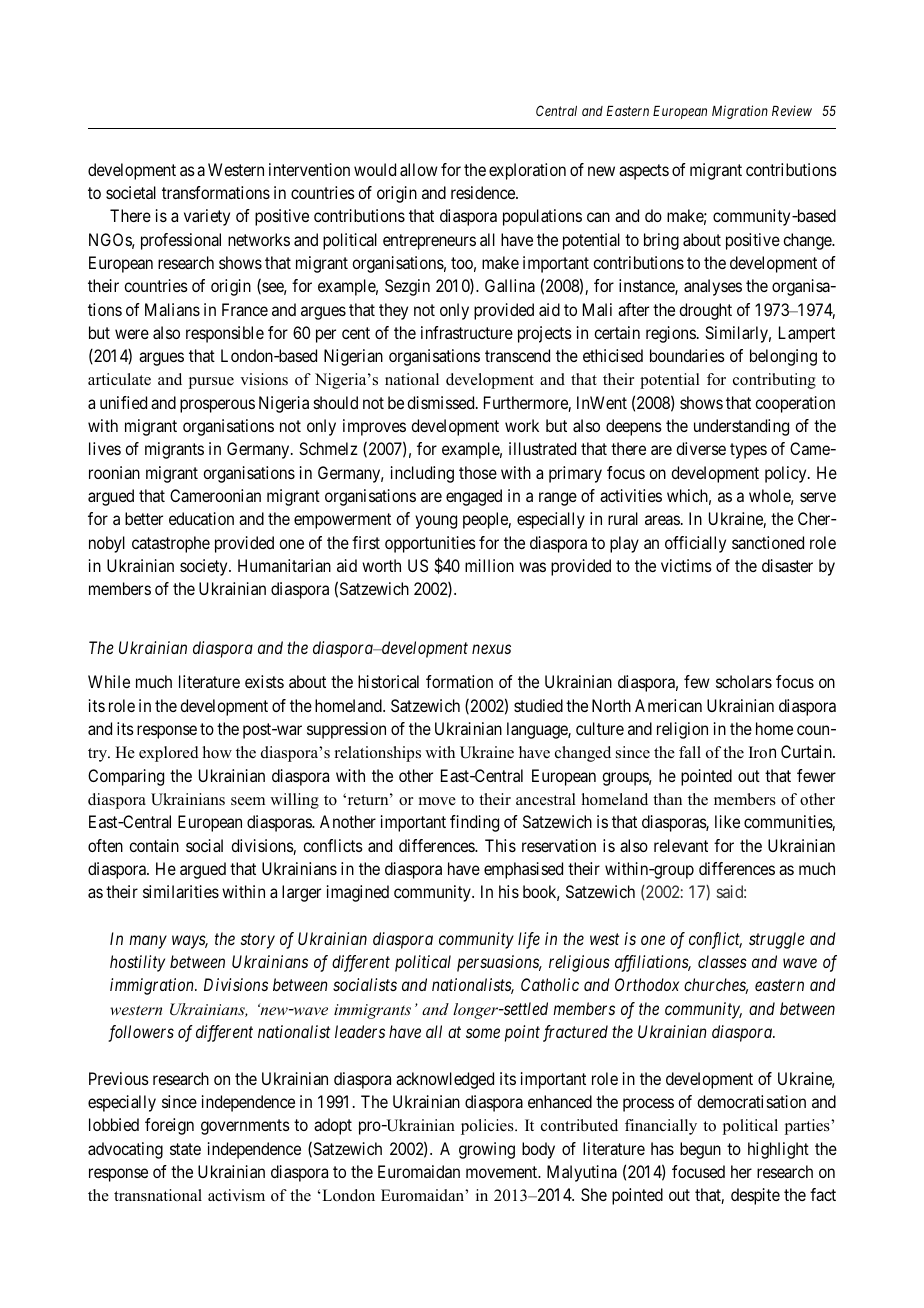 This screenshot has width=924, height=1308. I want to click on growing, so click(487, 1150).
